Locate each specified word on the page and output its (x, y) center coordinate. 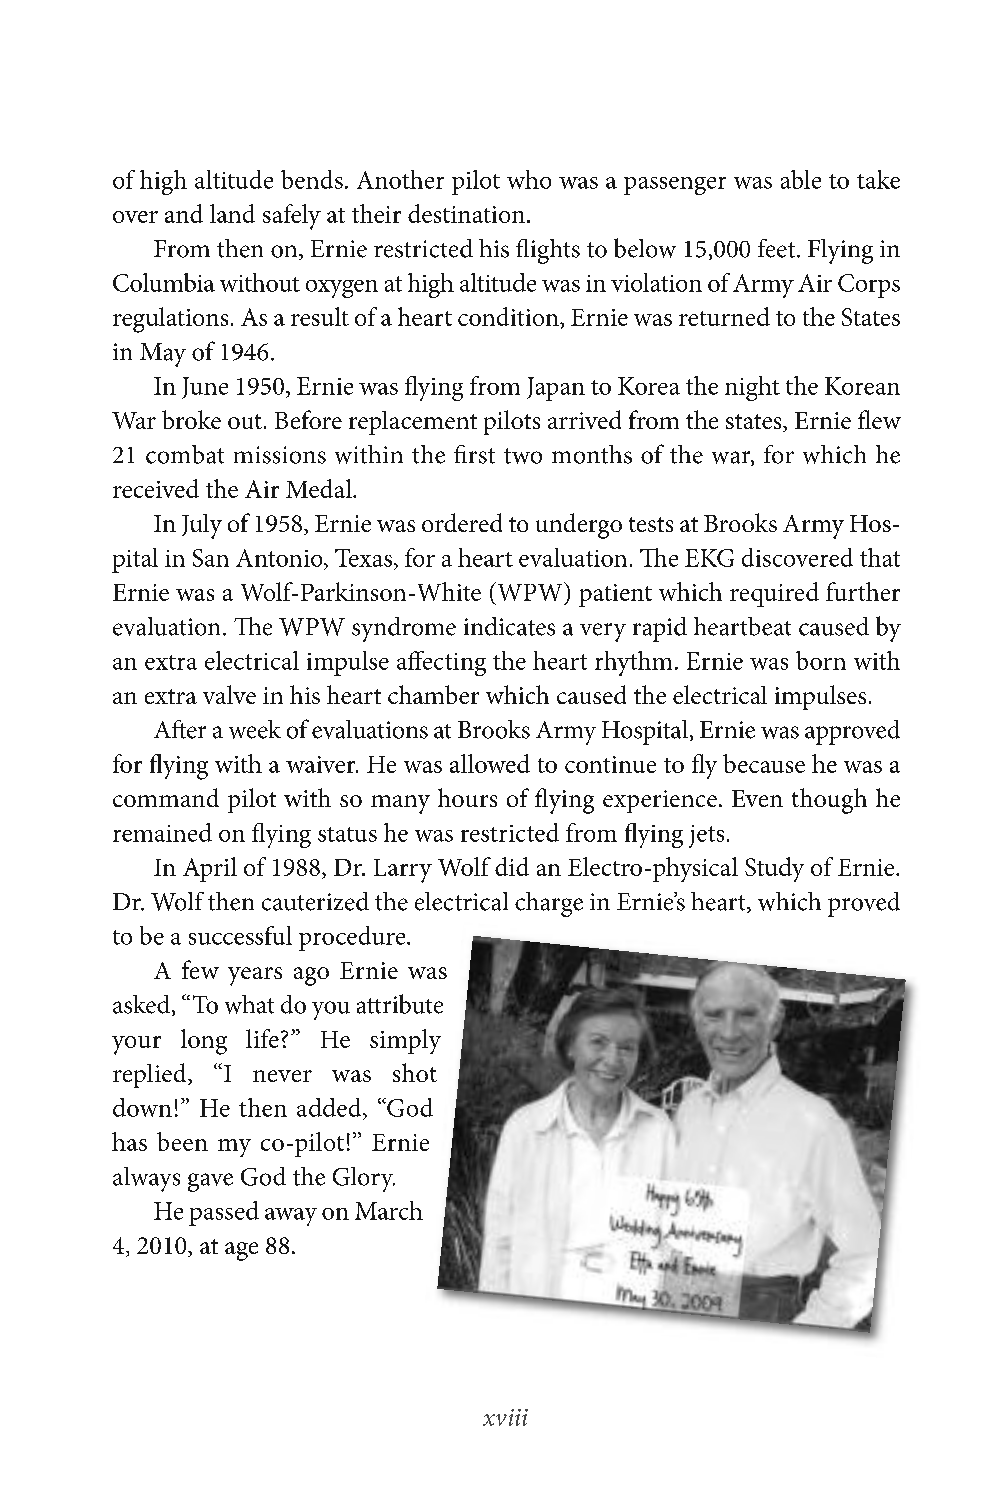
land (232, 213)
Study (774, 869)
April (210, 869)
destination (466, 213)
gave (210, 1182)
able (801, 179)
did (512, 866)
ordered (462, 522)
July (202, 526)
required (774, 594)
